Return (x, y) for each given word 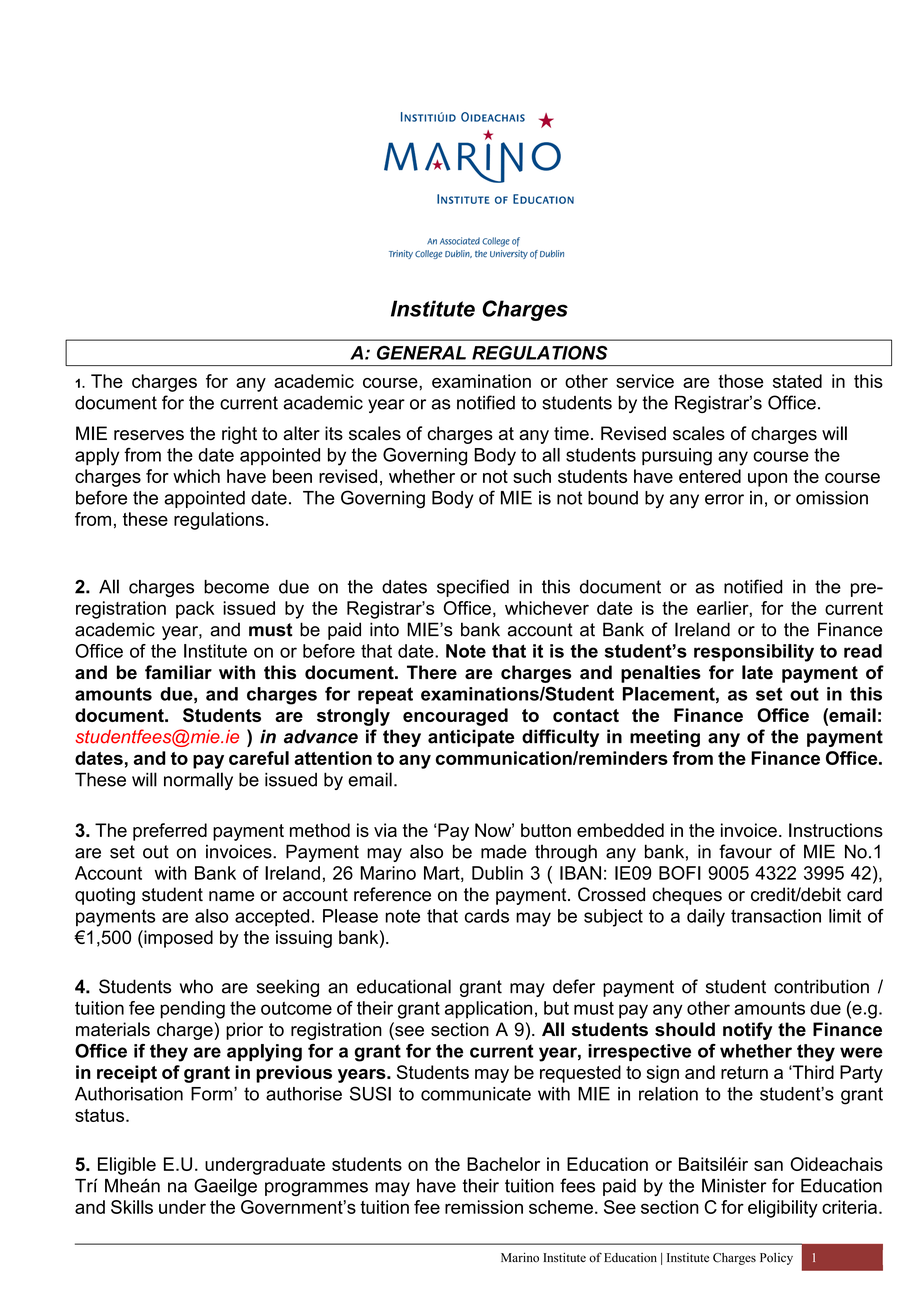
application (488, 1010)
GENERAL (421, 353)
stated (797, 381)
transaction (776, 916)
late (757, 672)
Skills (132, 1207)
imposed (177, 939)
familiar (178, 672)
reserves (149, 435)
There (432, 672)
